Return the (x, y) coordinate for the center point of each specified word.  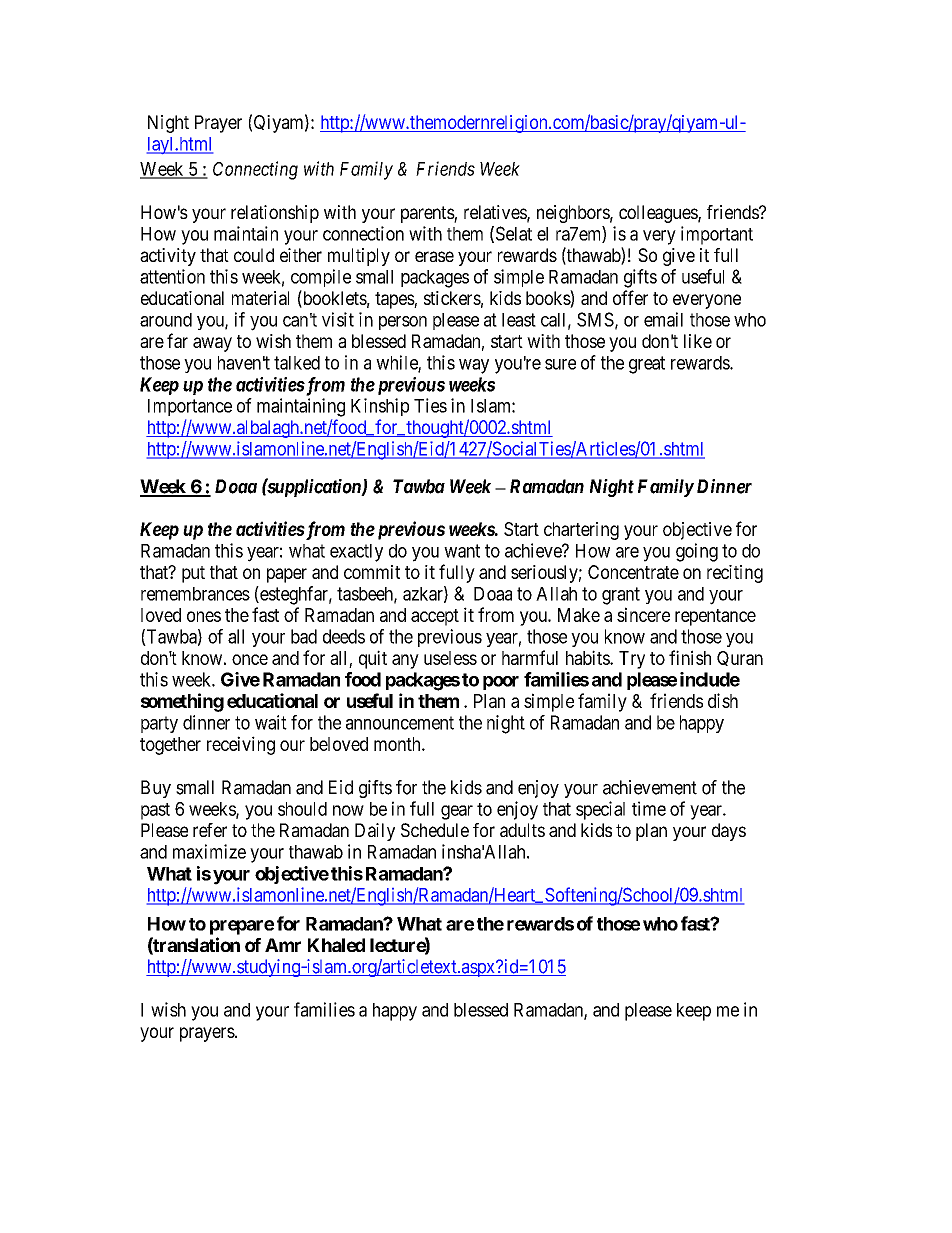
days (729, 832)
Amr (283, 945)
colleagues (659, 214)
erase (434, 256)
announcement (400, 723)
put (193, 574)
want (462, 551)
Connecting (255, 170)
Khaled (336, 945)
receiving (241, 745)
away (212, 344)
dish (723, 700)
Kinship (380, 407)
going (697, 552)
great (647, 365)
